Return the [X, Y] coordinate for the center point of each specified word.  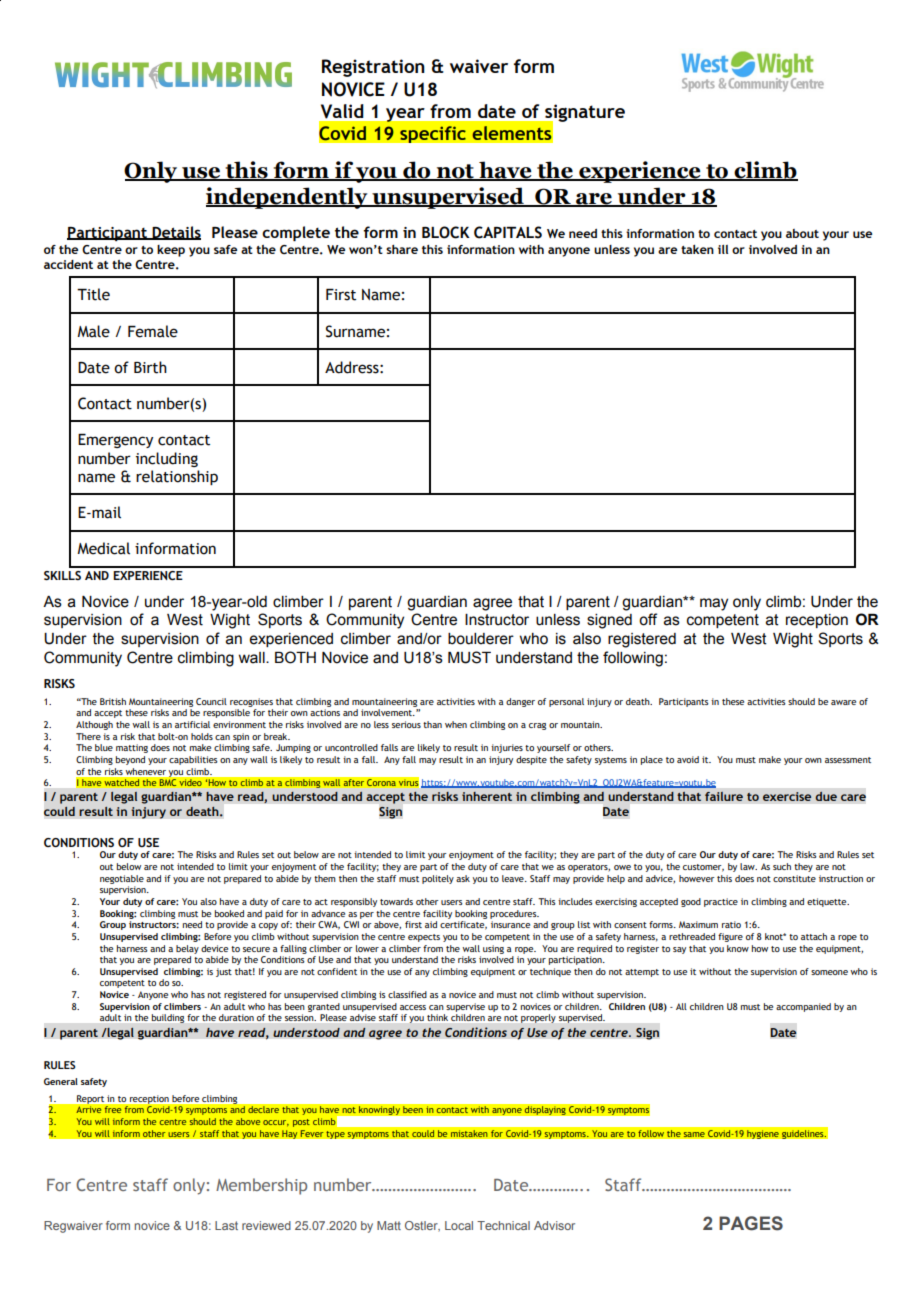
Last [226, 1225]
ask [463, 878]
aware [843, 702]
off [648, 619]
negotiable [122, 879]
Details [176, 233]
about [802, 233]
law [748, 866]
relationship [177, 477]
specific [433, 134]
